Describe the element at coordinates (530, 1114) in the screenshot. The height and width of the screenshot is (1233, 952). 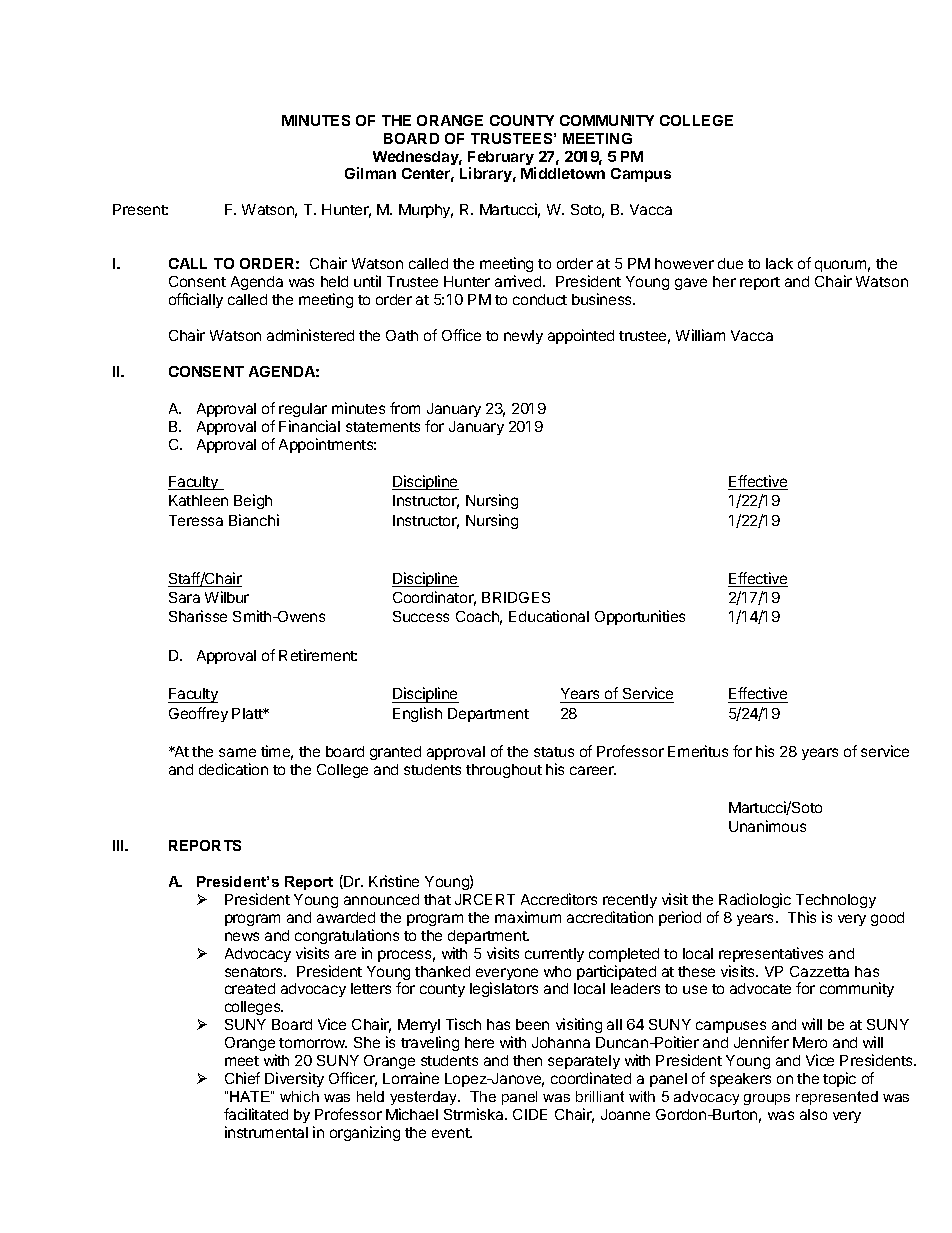
I see `CIDE` at that location.
